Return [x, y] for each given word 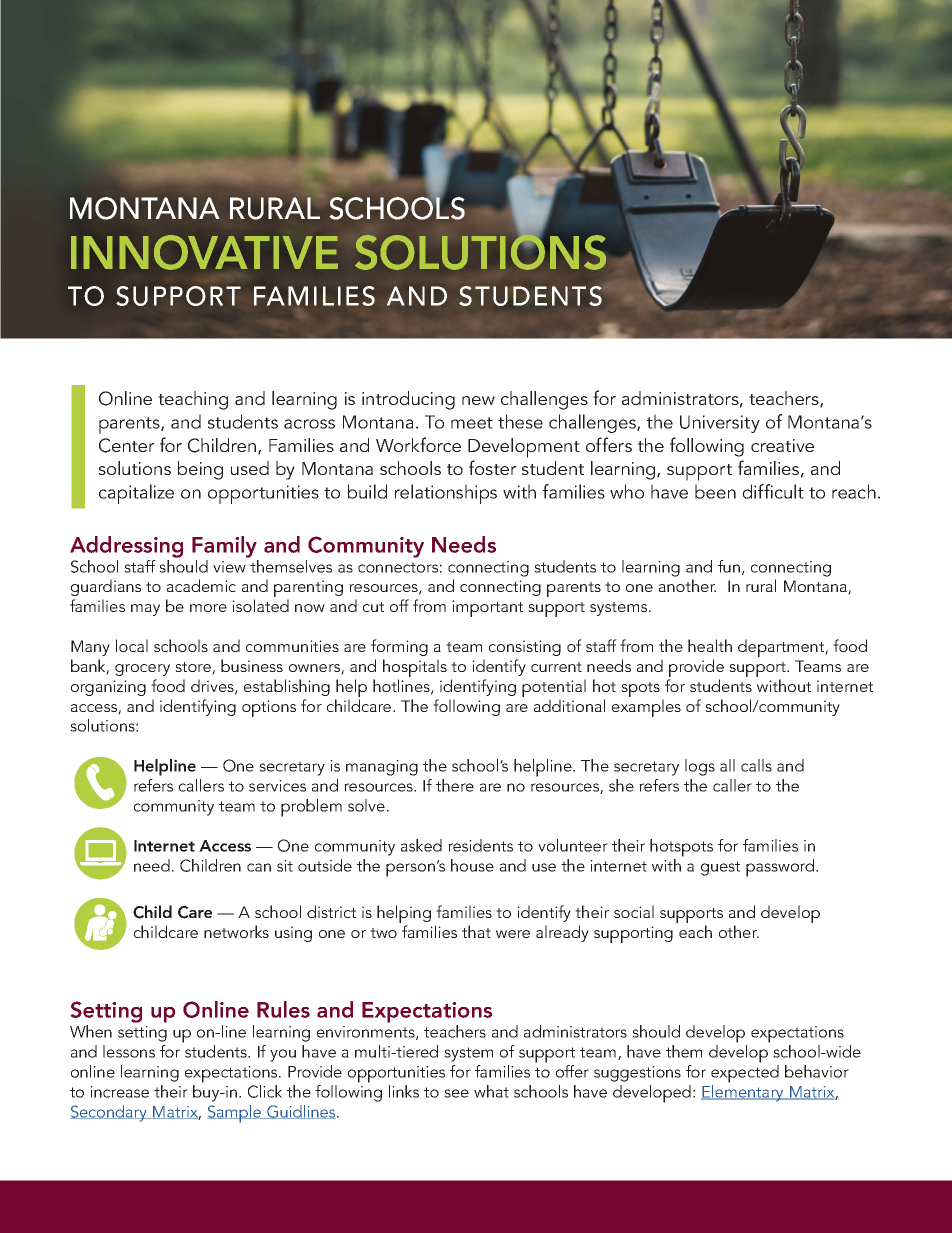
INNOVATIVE [204, 252]
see [456, 1093]
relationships [446, 494]
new [478, 400]
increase [119, 1092]
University [720, 424]
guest [720, 868]
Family [224, 547]
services [277, 786]
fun [729, 566]
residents [480, 845]
